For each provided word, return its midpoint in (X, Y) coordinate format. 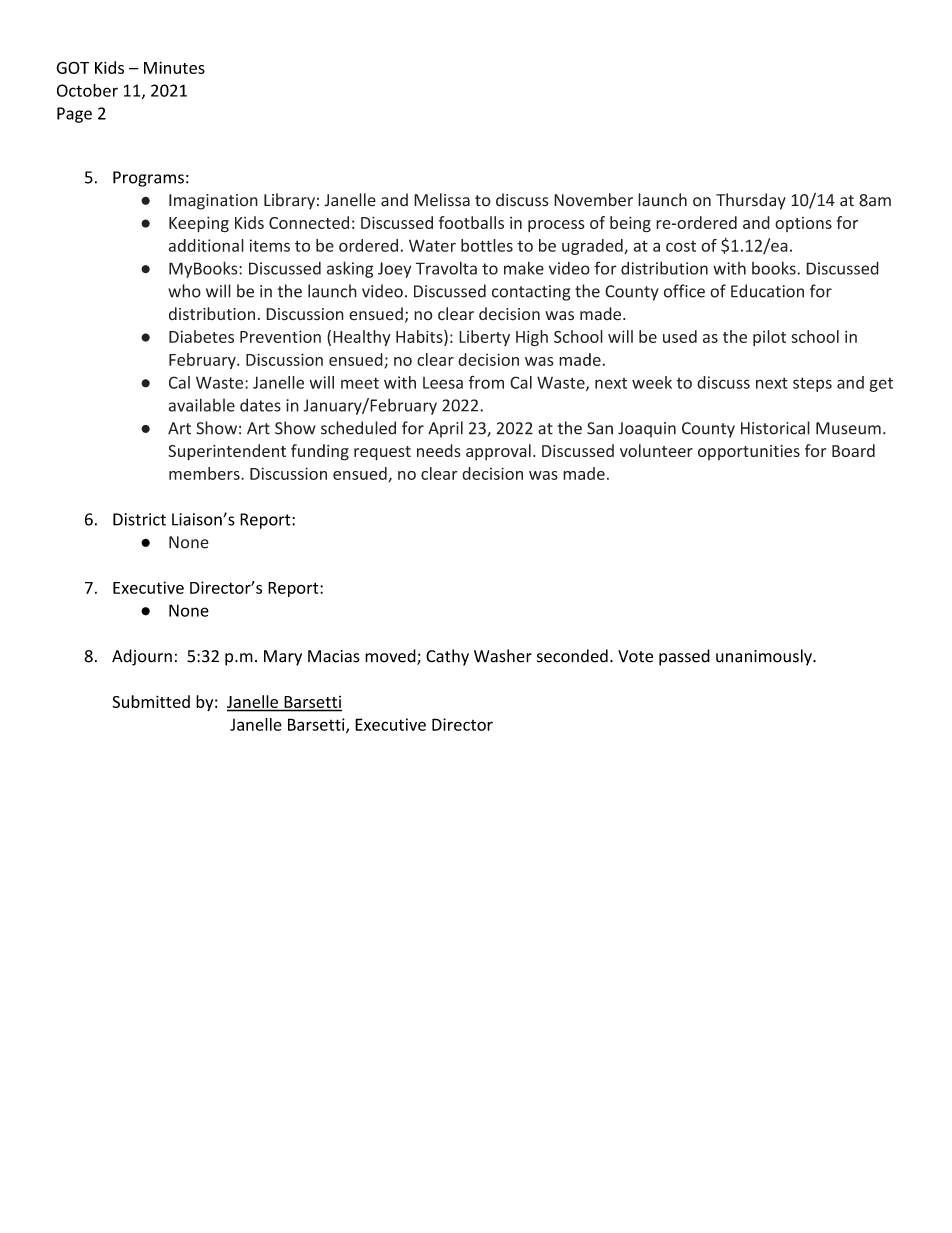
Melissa (442, 200)
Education (767, 291)
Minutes (174, 67)
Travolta (446, 268)
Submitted (151, 701)
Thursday (751, 201)
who (184, 291)
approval (498, 452)
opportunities (749, 452)
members (205, 473)
